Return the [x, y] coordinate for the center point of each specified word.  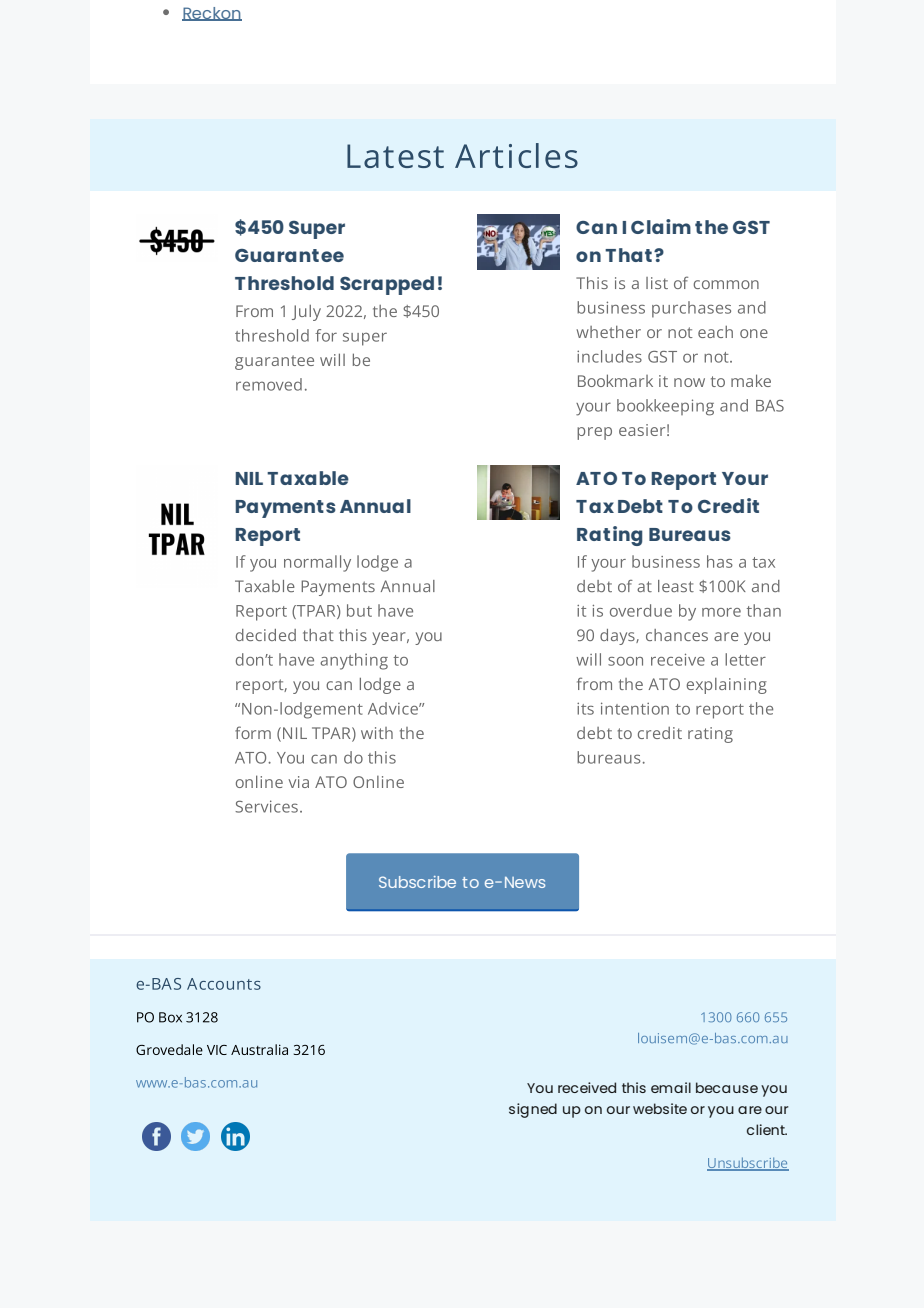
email [671, 1087]
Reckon [212, 14]
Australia [259, 1049]
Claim [661, 226]
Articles [516, 155]
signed [533, 1110]
